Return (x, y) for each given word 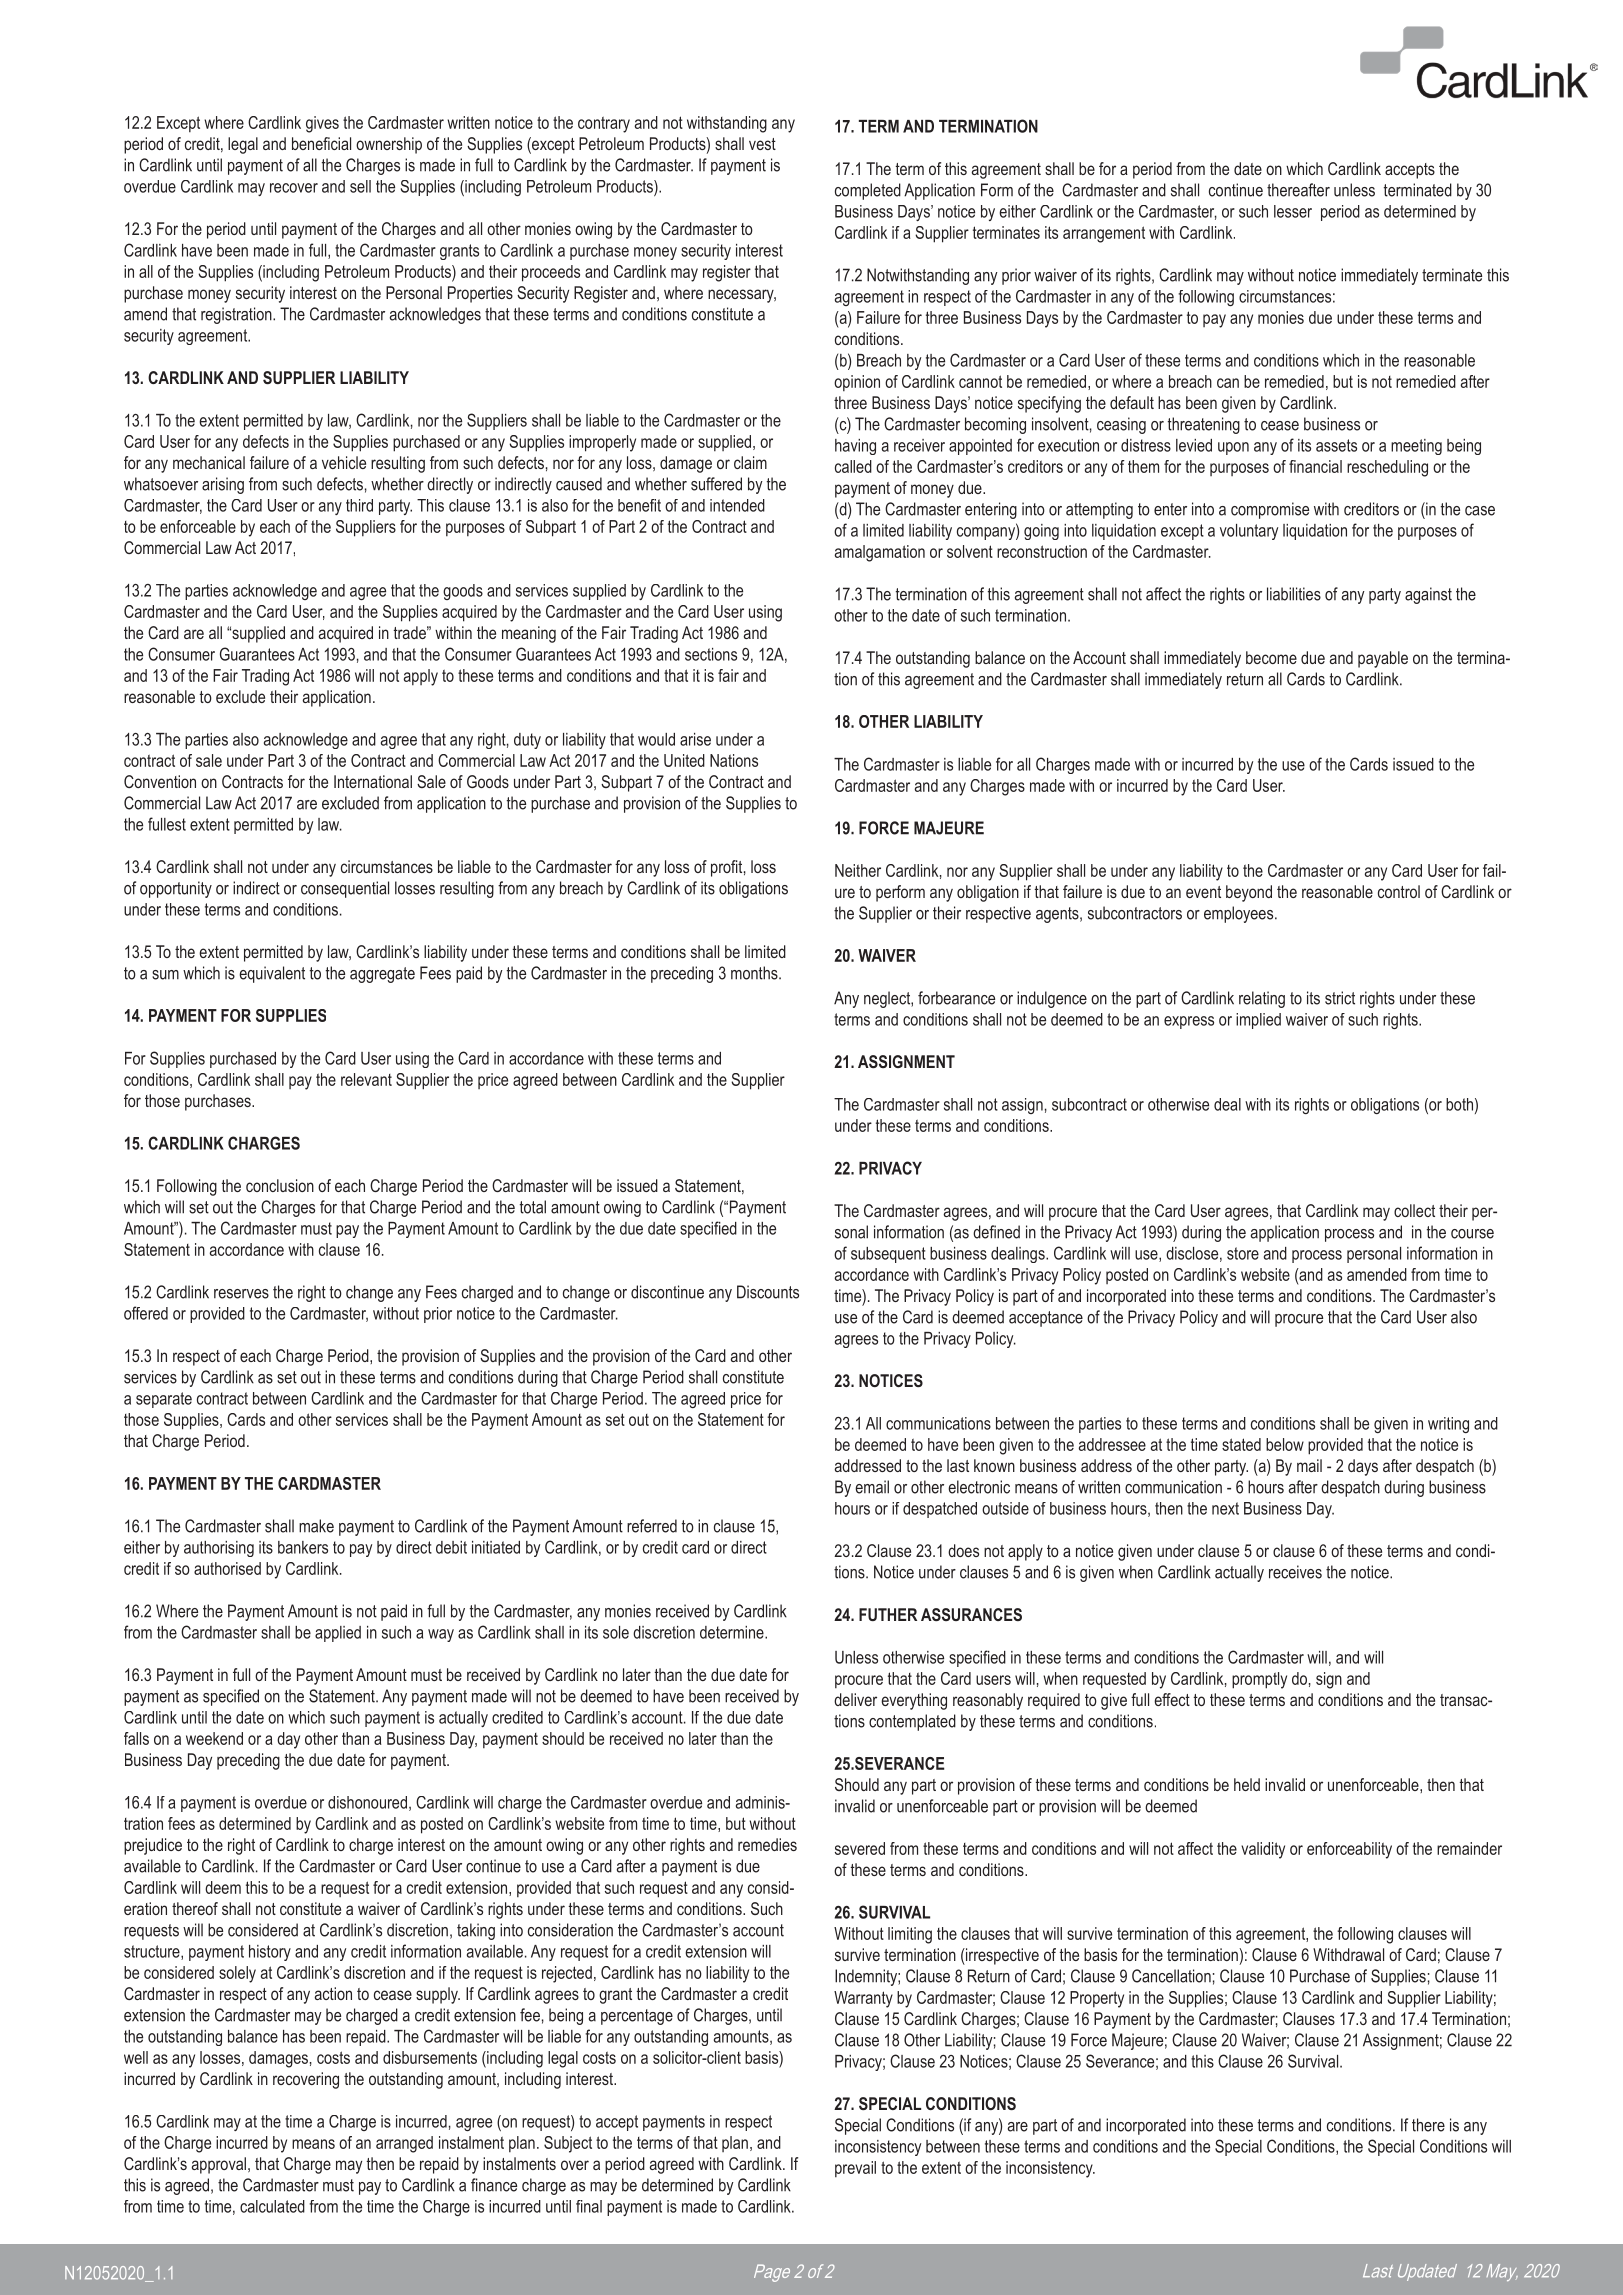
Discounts (768, 1292)
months (755, 973)
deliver (855, 1699)
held (1247, 1784)
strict (1340, 998)
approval (219, 2165)
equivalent (272, 974)
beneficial (321, 143)
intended (737, 505)
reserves (241, 1294)
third (359, 505)
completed (868, 191)
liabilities (1294, 594)
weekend (214, 1738)
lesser (1293, 211)
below (1285, 1444)
